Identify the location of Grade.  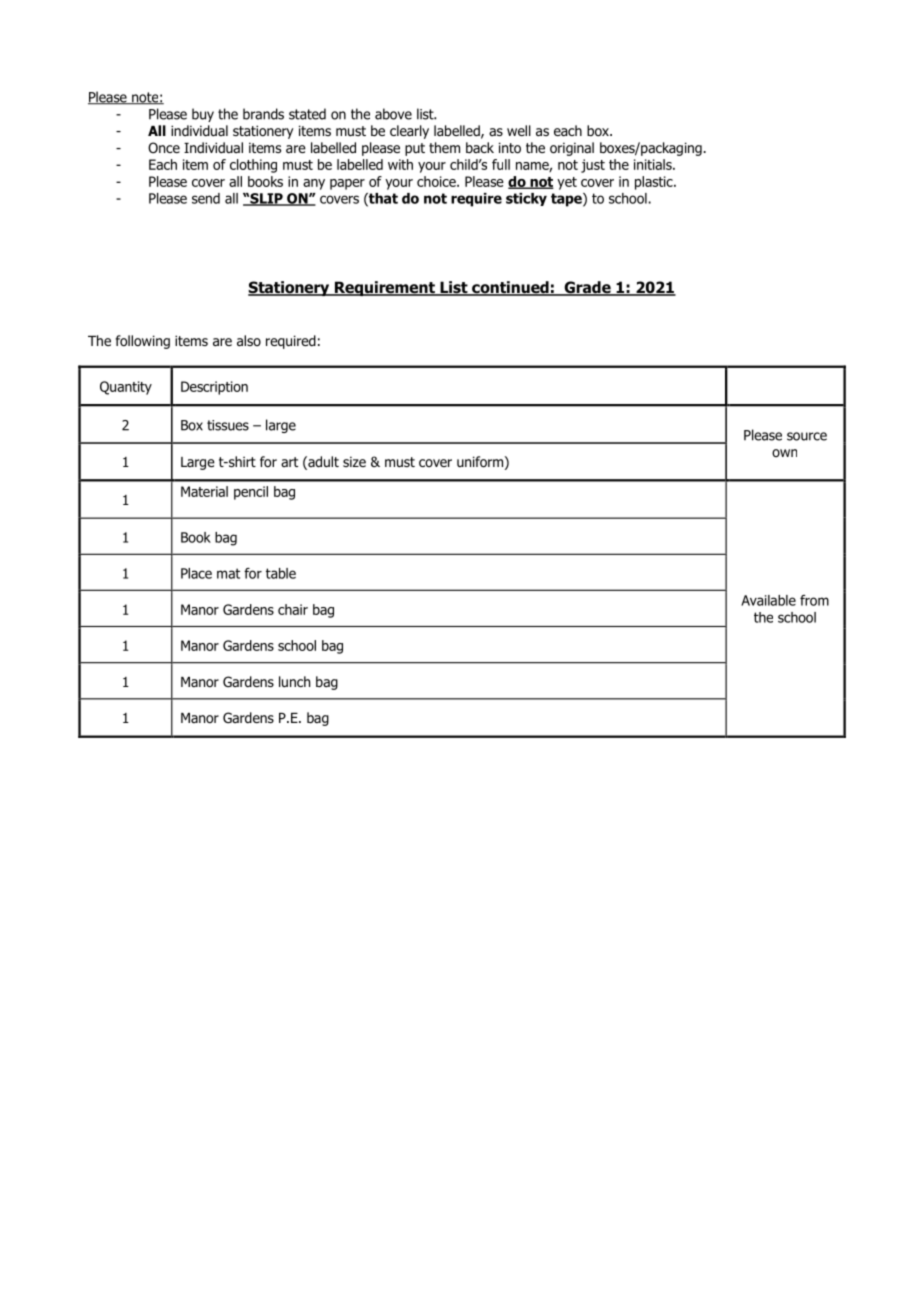
(587, 288).
